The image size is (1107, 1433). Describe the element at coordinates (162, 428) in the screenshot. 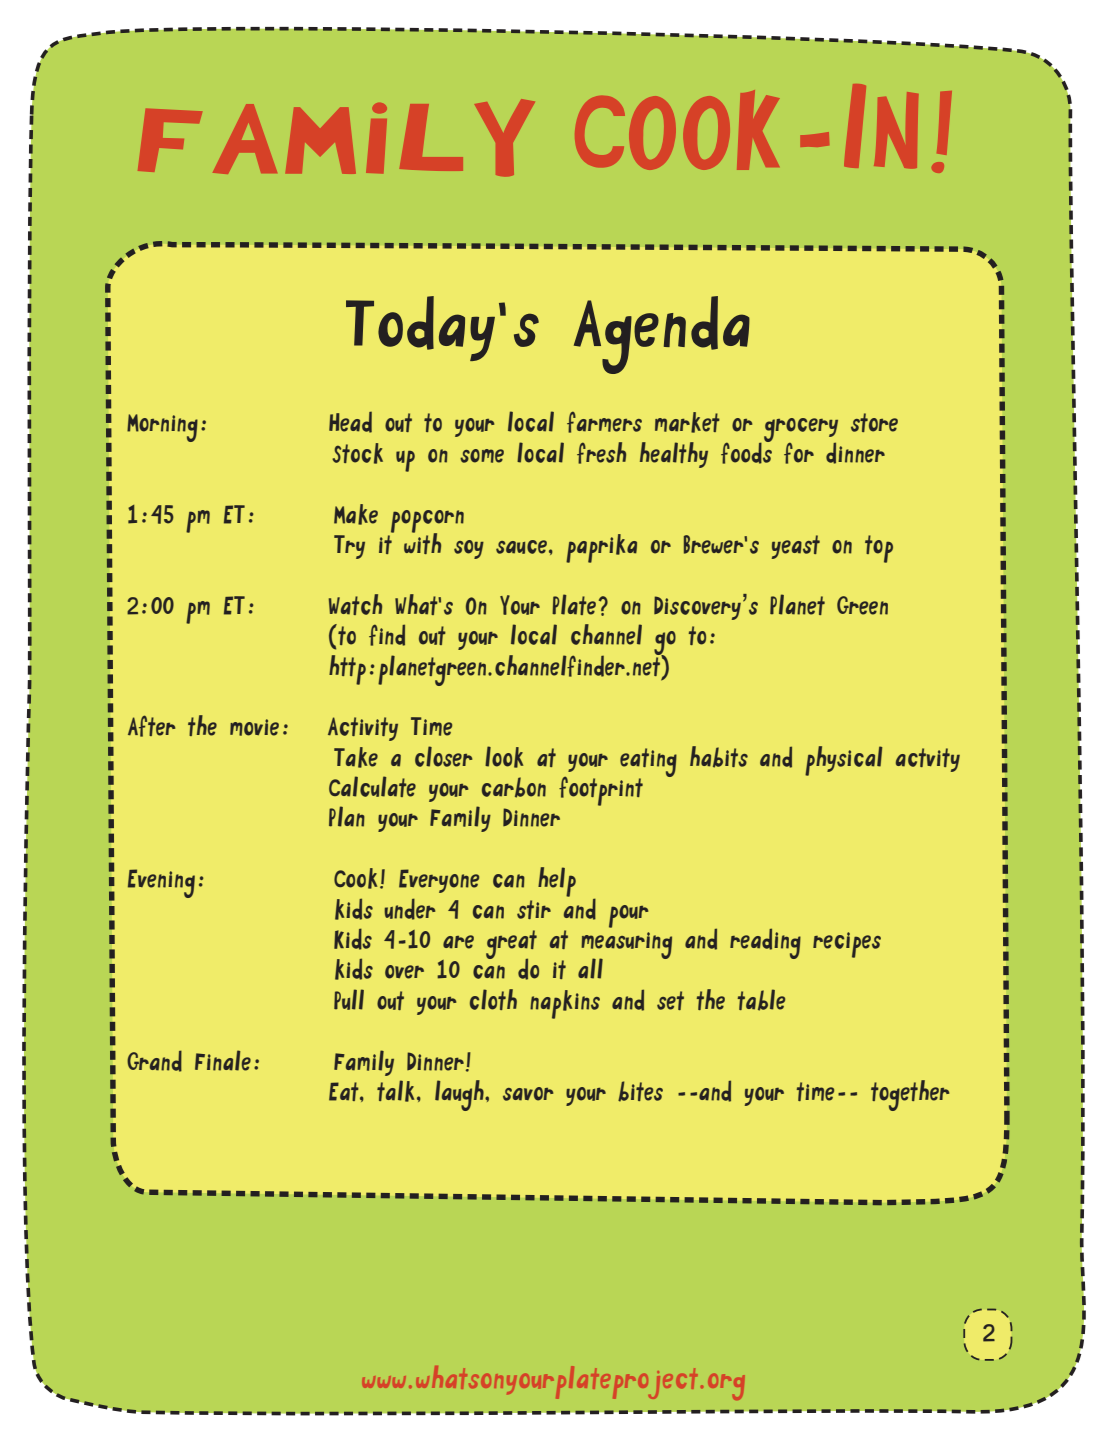

I see `Morning` at that location.
